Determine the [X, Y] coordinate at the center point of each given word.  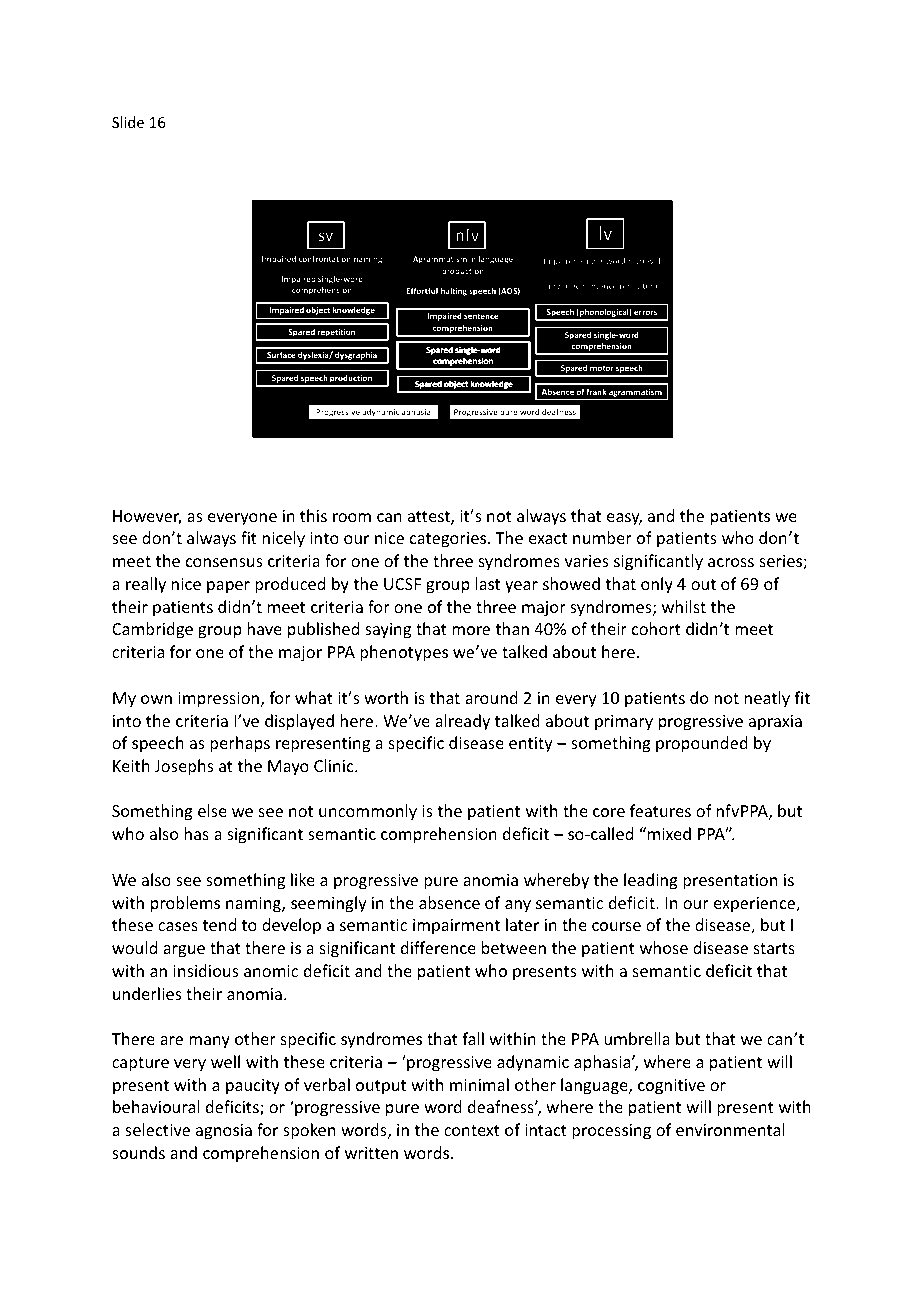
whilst [684, 606]
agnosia [224, 1132]
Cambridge [152, 630]
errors [645, 312]
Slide [128, 122]
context [472, 1130]
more [471, 630]
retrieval [644, 261]
